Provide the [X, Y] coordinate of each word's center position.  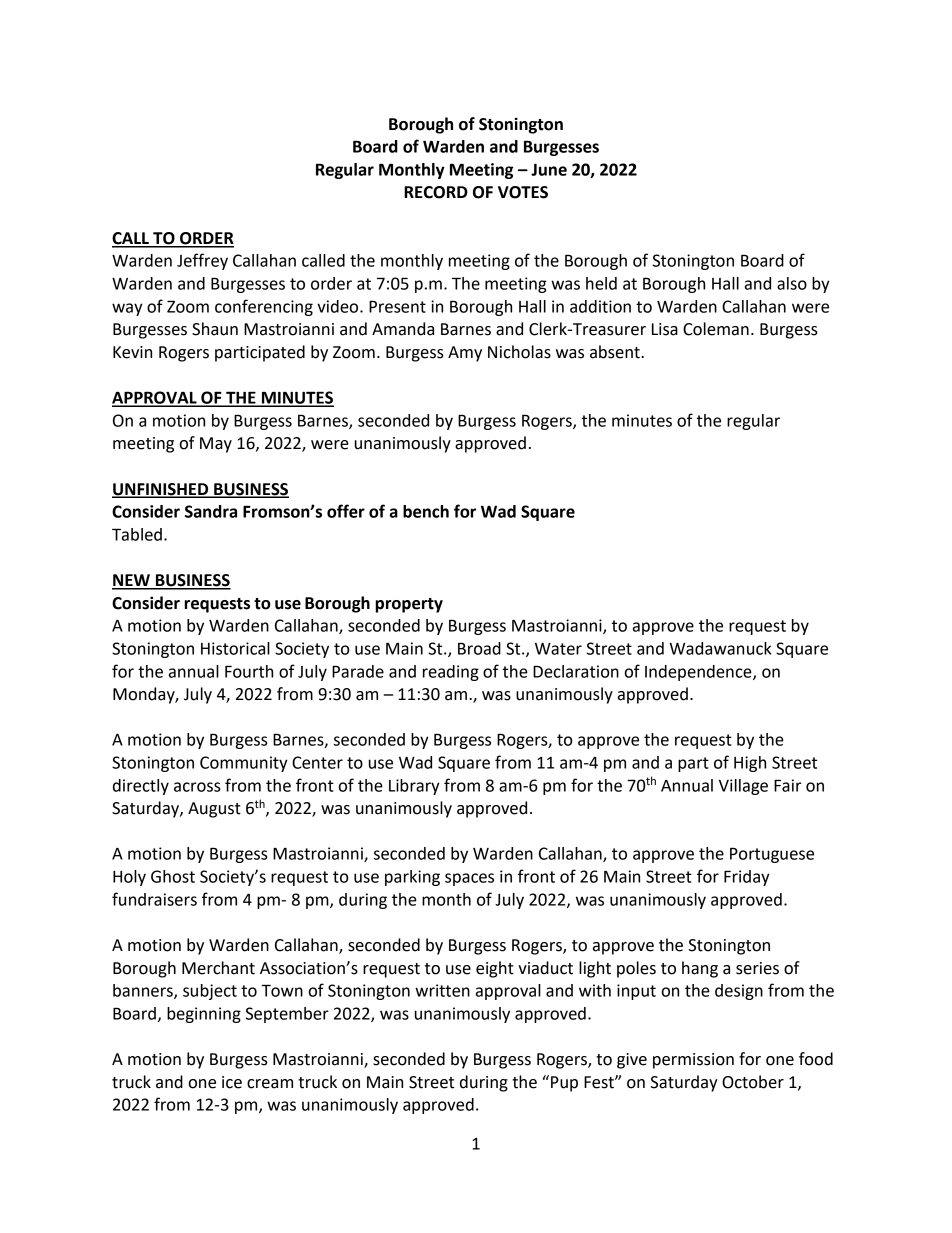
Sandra [211, 511]
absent [616, 352]
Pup [564, 1084]
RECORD [436, 192]
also [792, 283]
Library [414, 787]
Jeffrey [202, 261]
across [197, 787]
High [750, 764]
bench [426, 511]
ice [232, 1082]
